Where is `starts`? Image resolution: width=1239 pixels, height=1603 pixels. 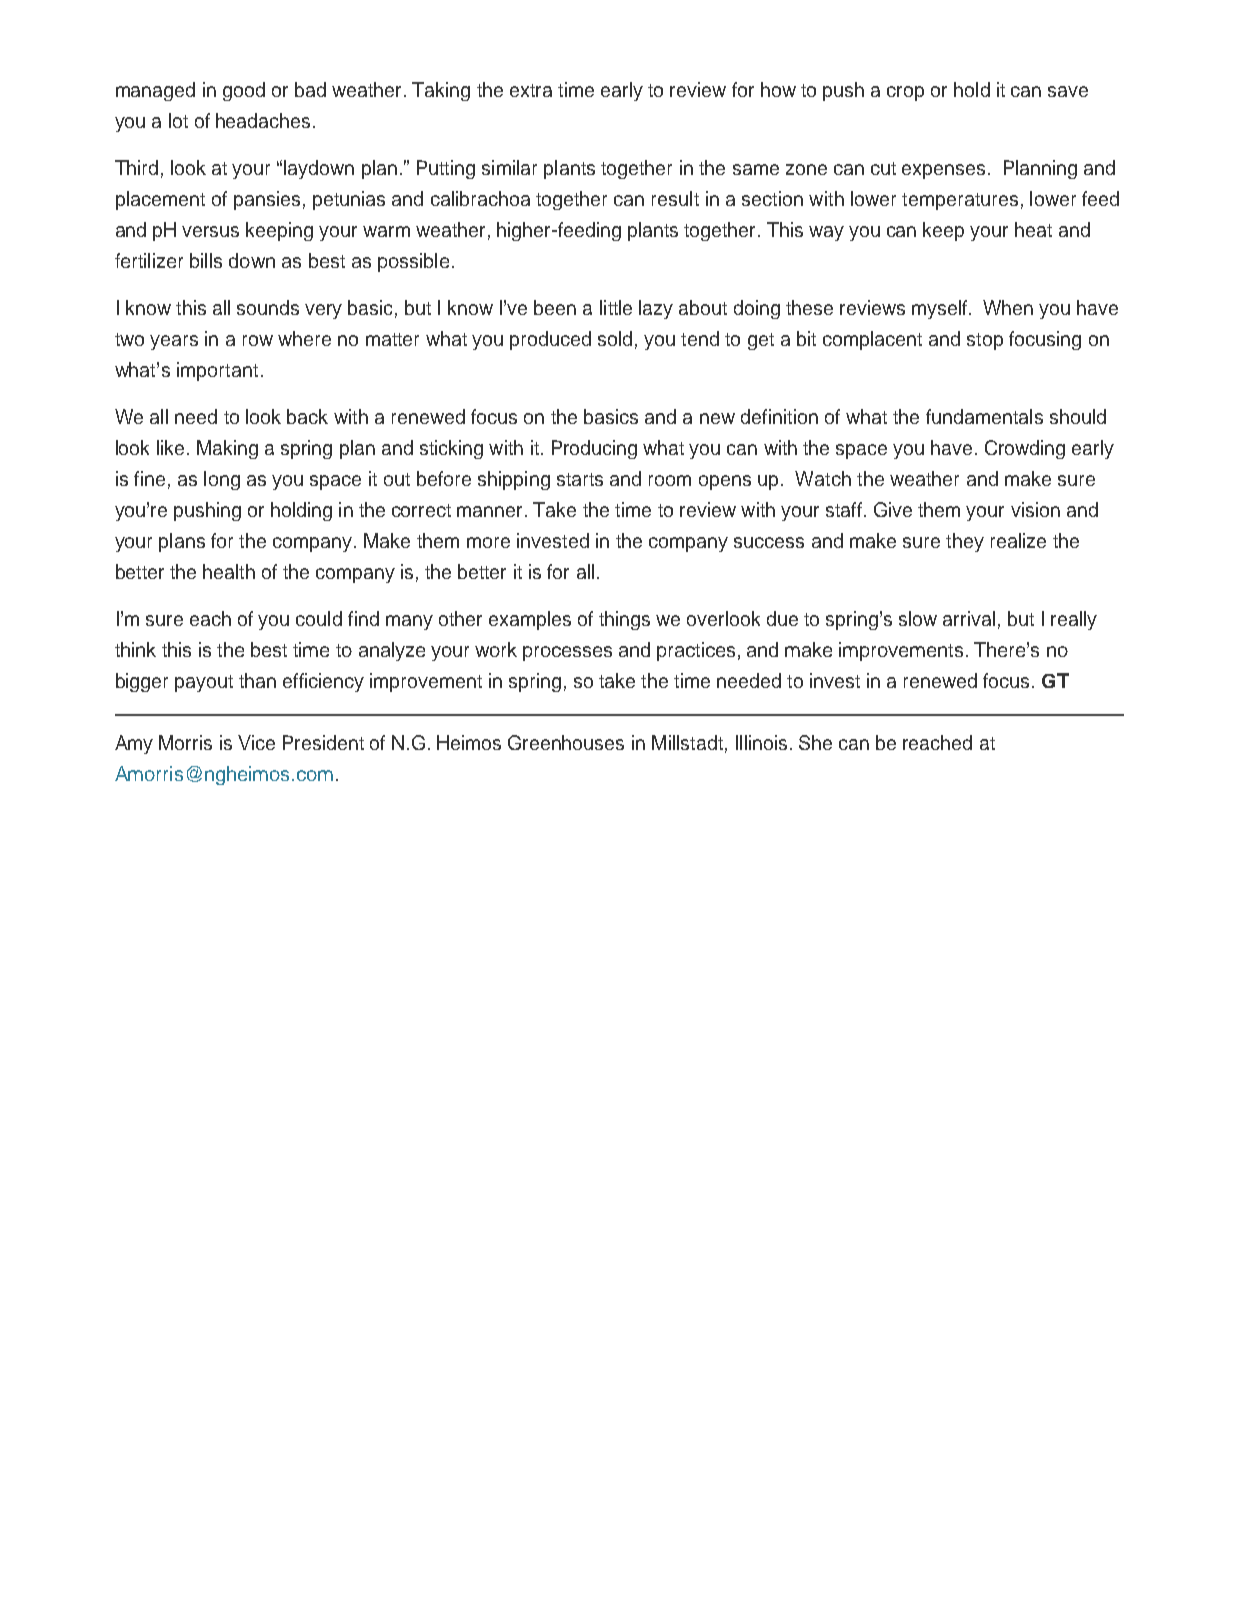 starts is located at coordinates (580, 479).
